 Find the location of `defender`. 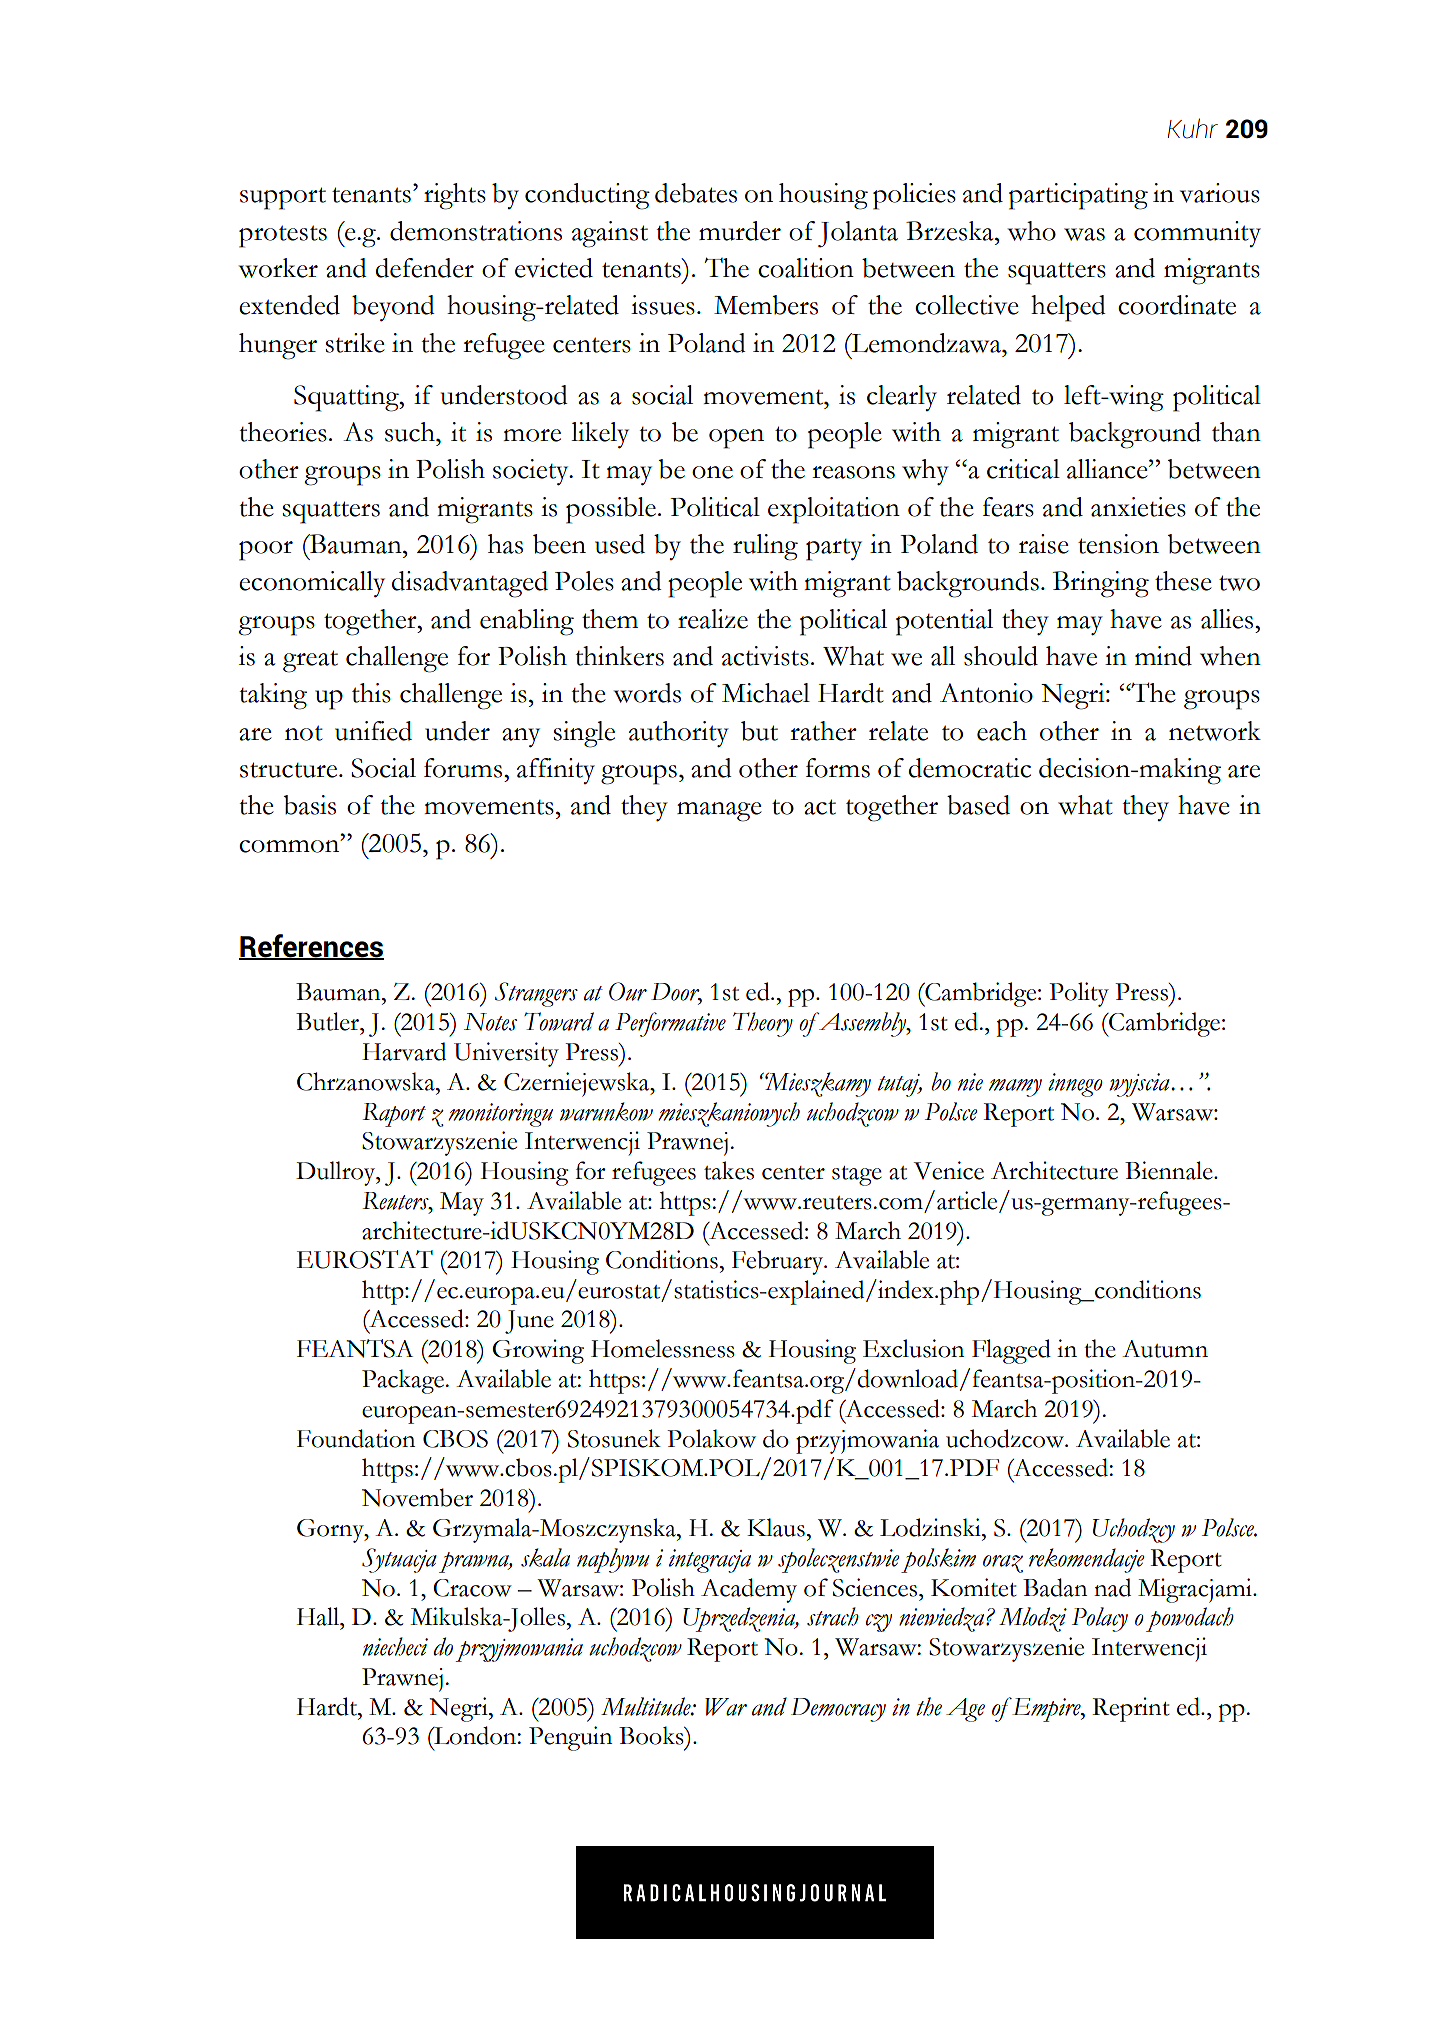

defender is located at coordinates (425, 268).
